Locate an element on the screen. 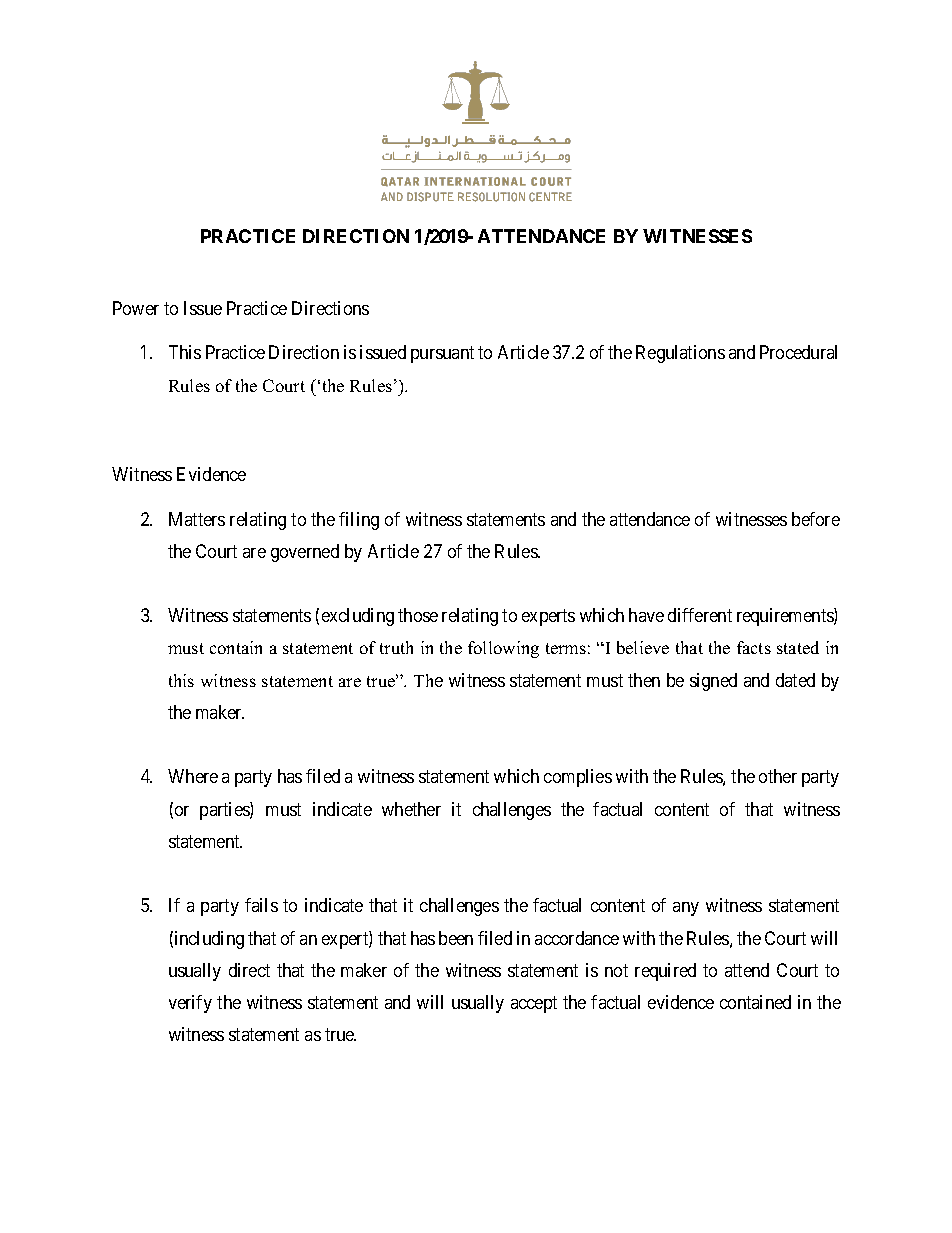 Image resolution: width=952 pixels, height=1233 pixels. other is located at coordinates (778, 776).
